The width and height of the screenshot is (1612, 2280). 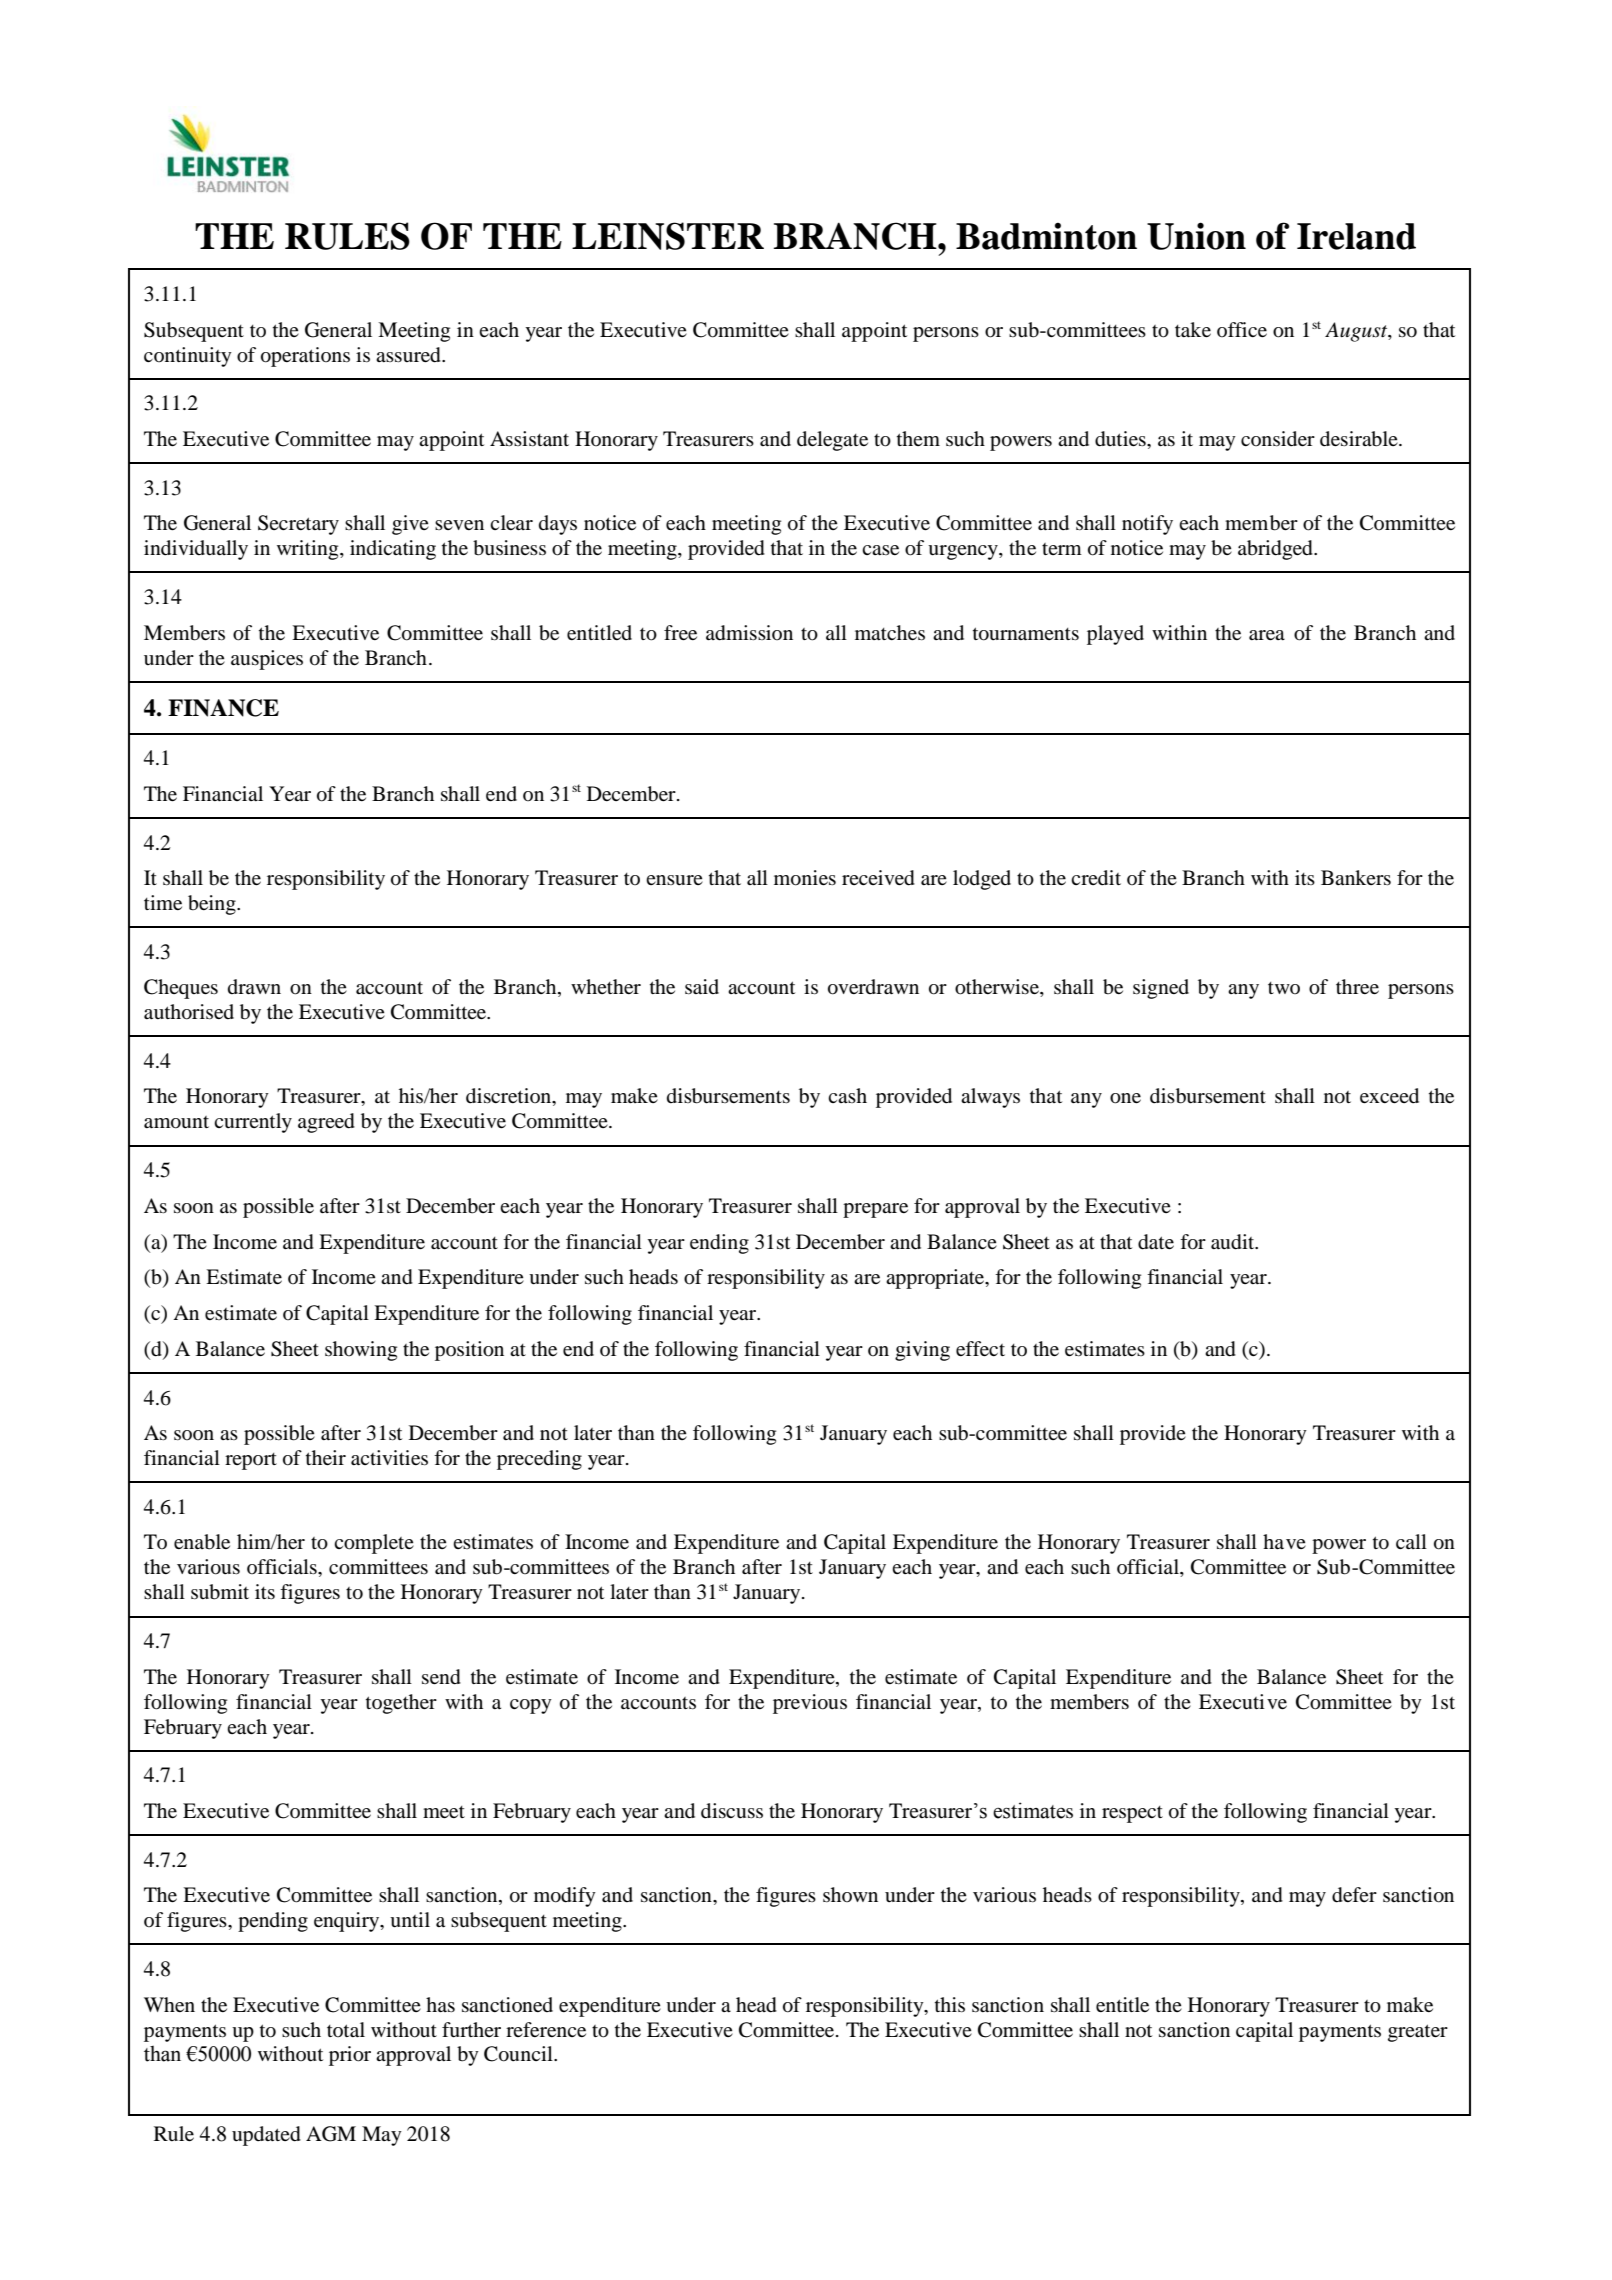 What do you see at coordinates (305, 357) in the screenshot?
I see `operations` at bounding box center [305, 357].
